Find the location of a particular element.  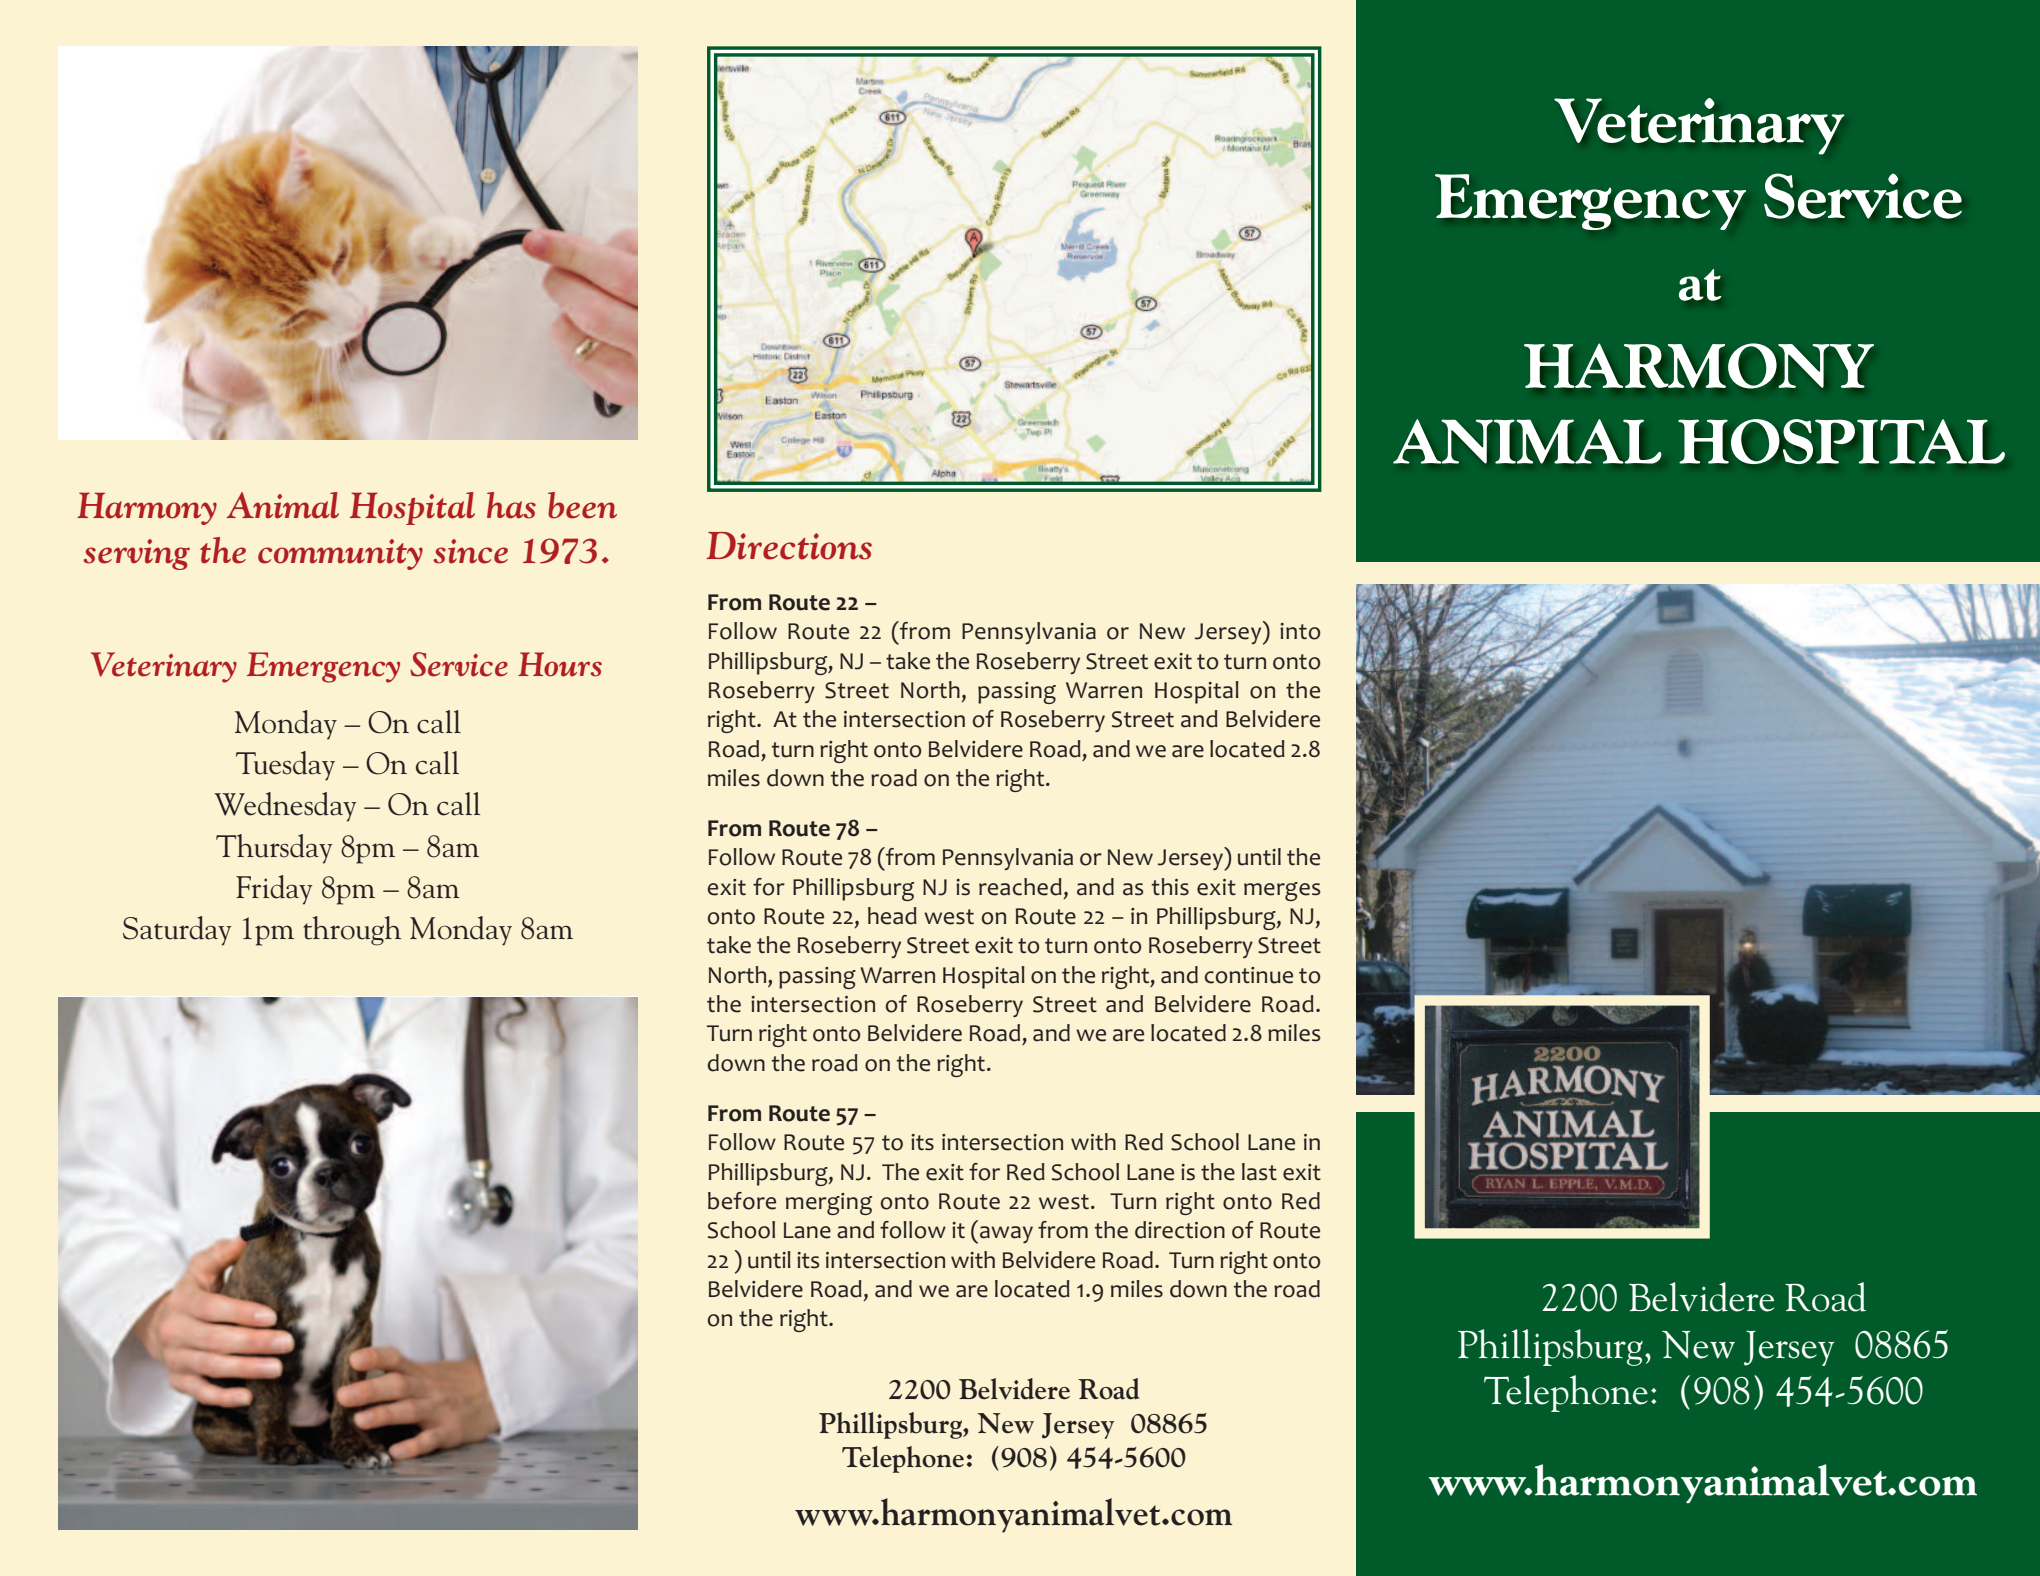

merging is located at coordinates (829, 1204).
